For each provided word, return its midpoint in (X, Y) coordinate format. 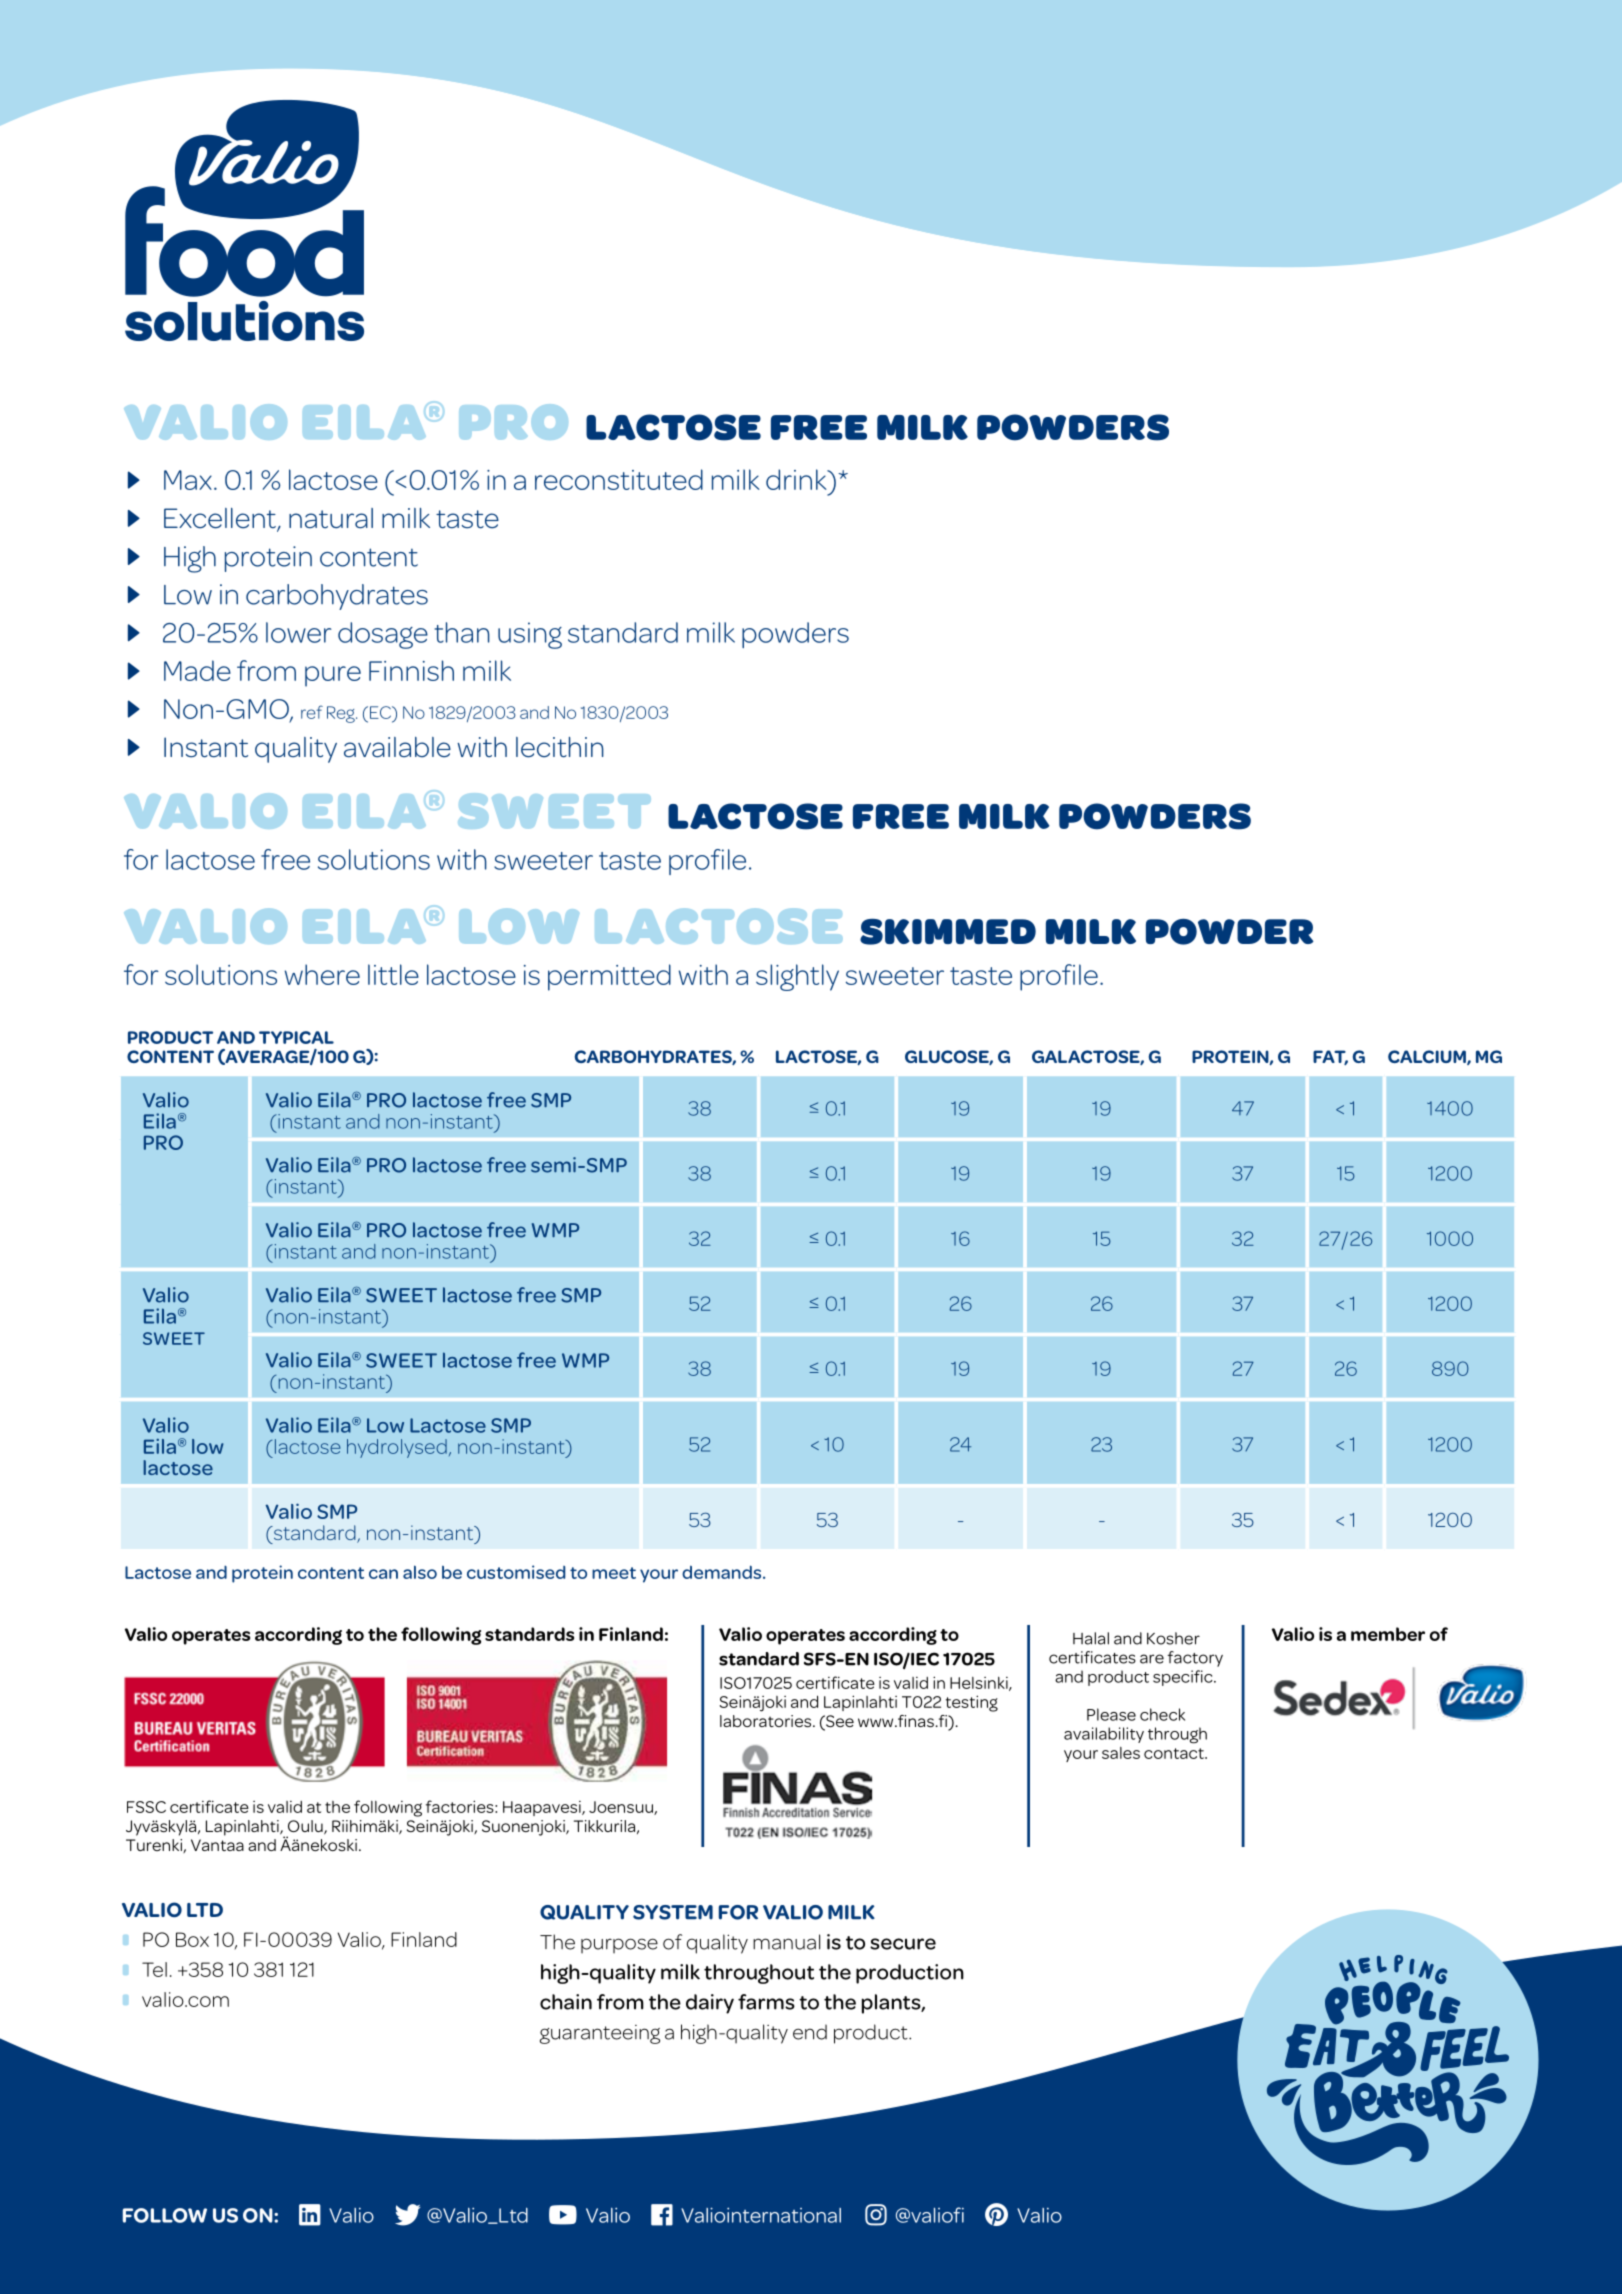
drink (797, 479)
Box (192, 1939)
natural (331, 518)
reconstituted (619, 479)
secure (903, 1944)
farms (766, 2002)
